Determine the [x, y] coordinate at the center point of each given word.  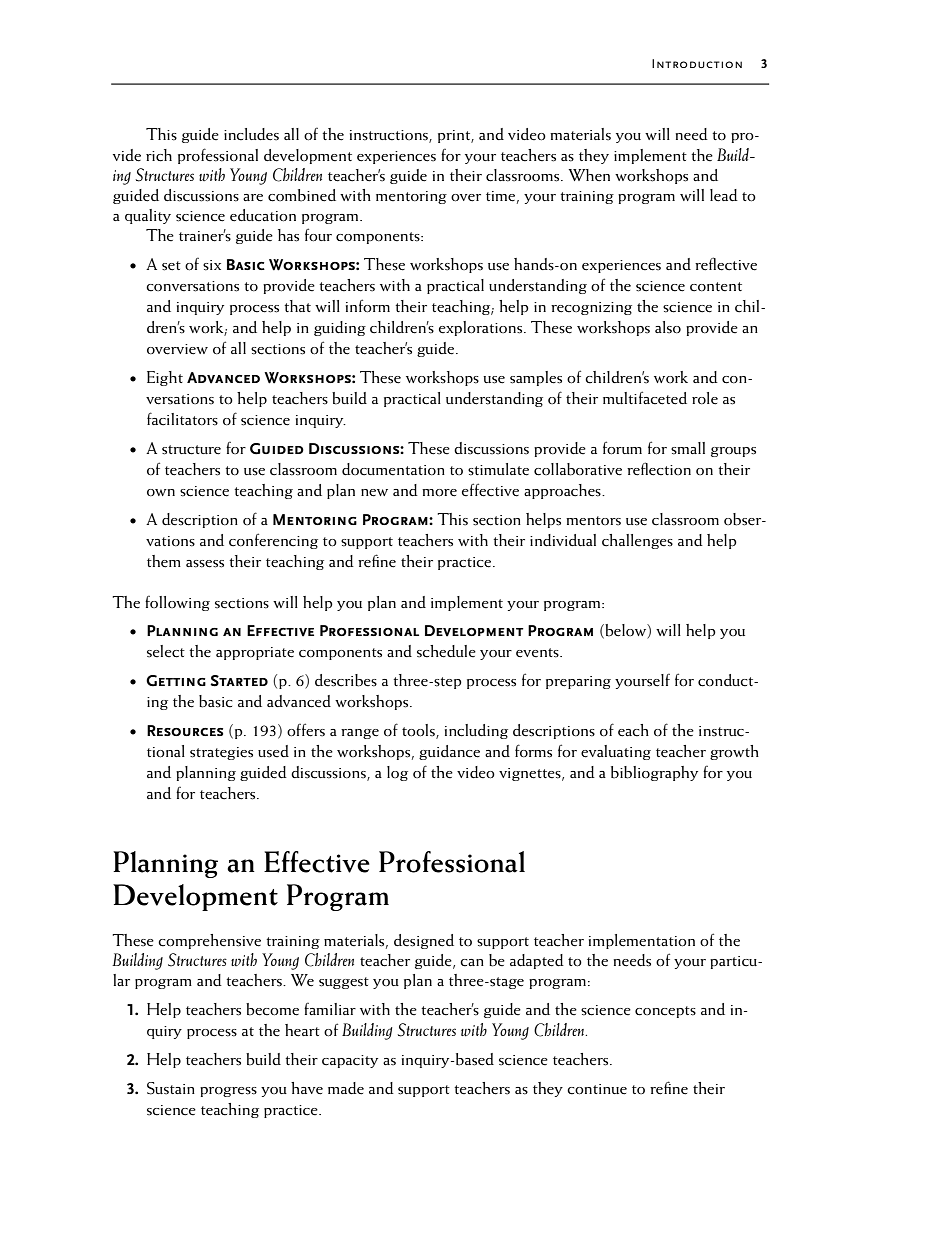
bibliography [654, 773]
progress [228, 1092]
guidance [449, 752]
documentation [393, 469]
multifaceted [645, 398]
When [589, 175]
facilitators [182, 419]
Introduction [697, 63]
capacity [350, 1061]
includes [251, 134]
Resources [185, 730]
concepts [665, 1012]
